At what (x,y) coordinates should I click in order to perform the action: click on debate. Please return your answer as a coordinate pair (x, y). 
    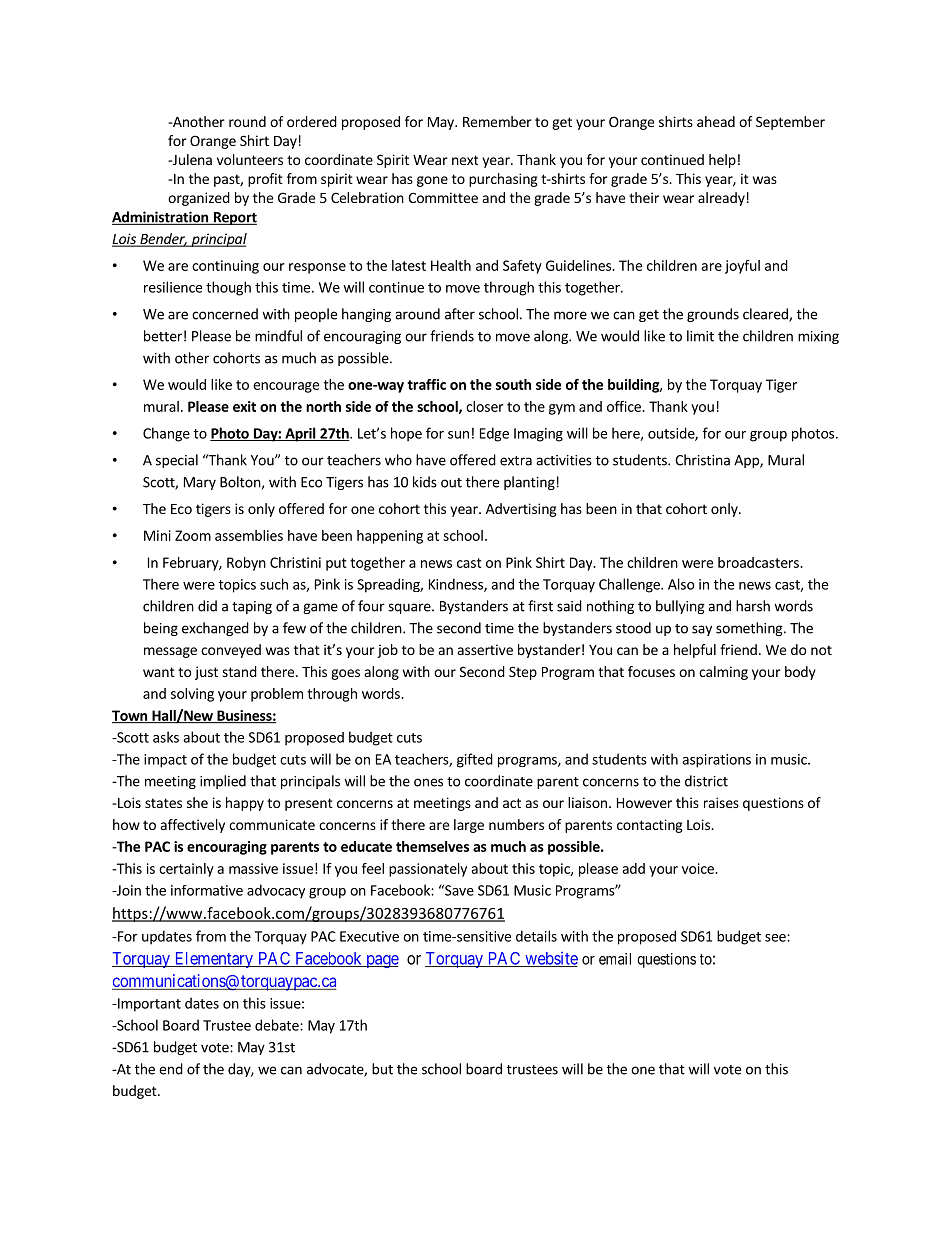
    Looking at the image, I should click on (278, 1025).
